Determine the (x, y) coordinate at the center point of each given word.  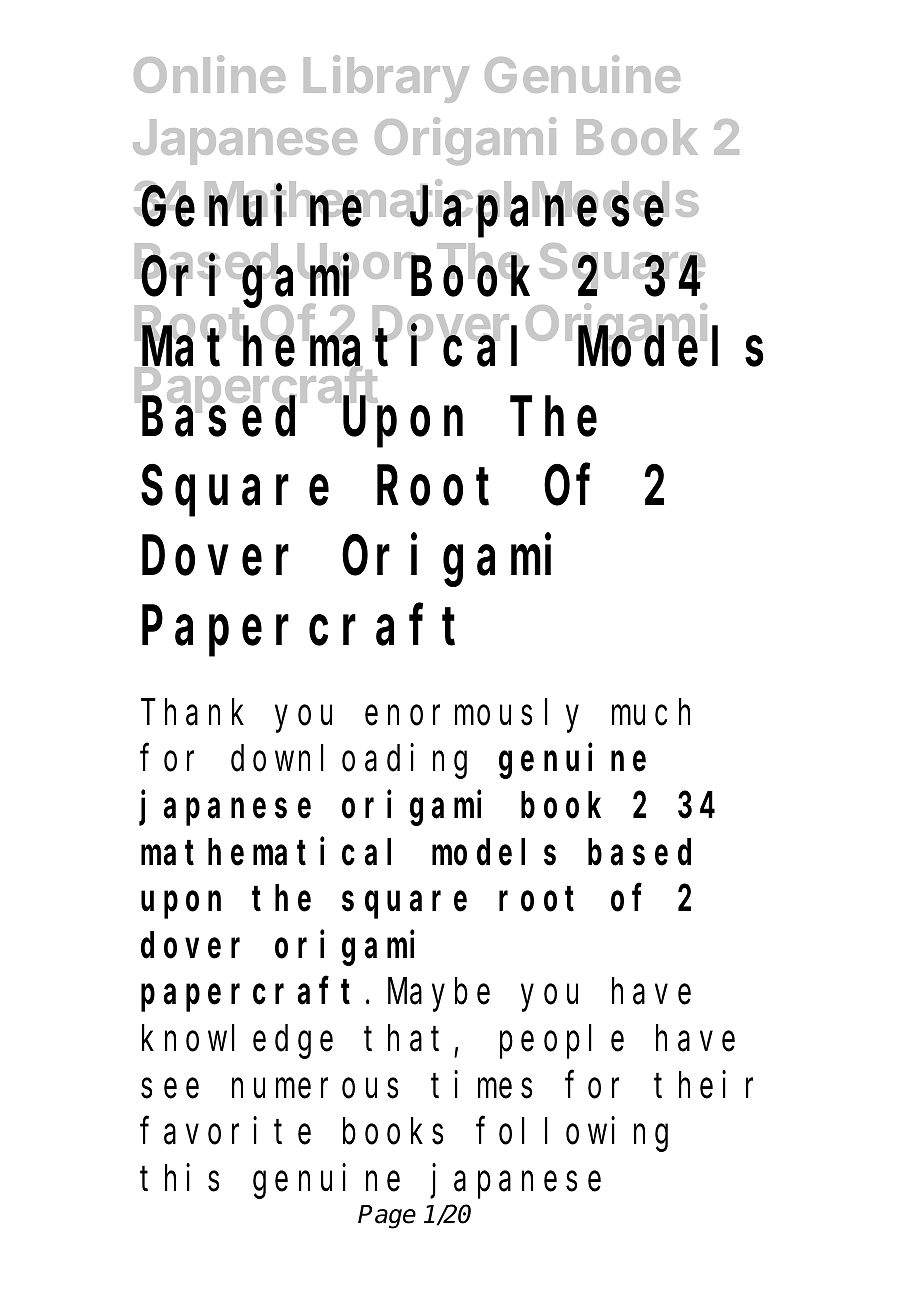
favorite (226, 1131)
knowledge (237, 1042)
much (651, 712)
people (562, 1042)
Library (387, 79)
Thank (192, 712)
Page (387, 1217)
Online (209, 74)
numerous (315, 1089)
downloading (349, 762)
